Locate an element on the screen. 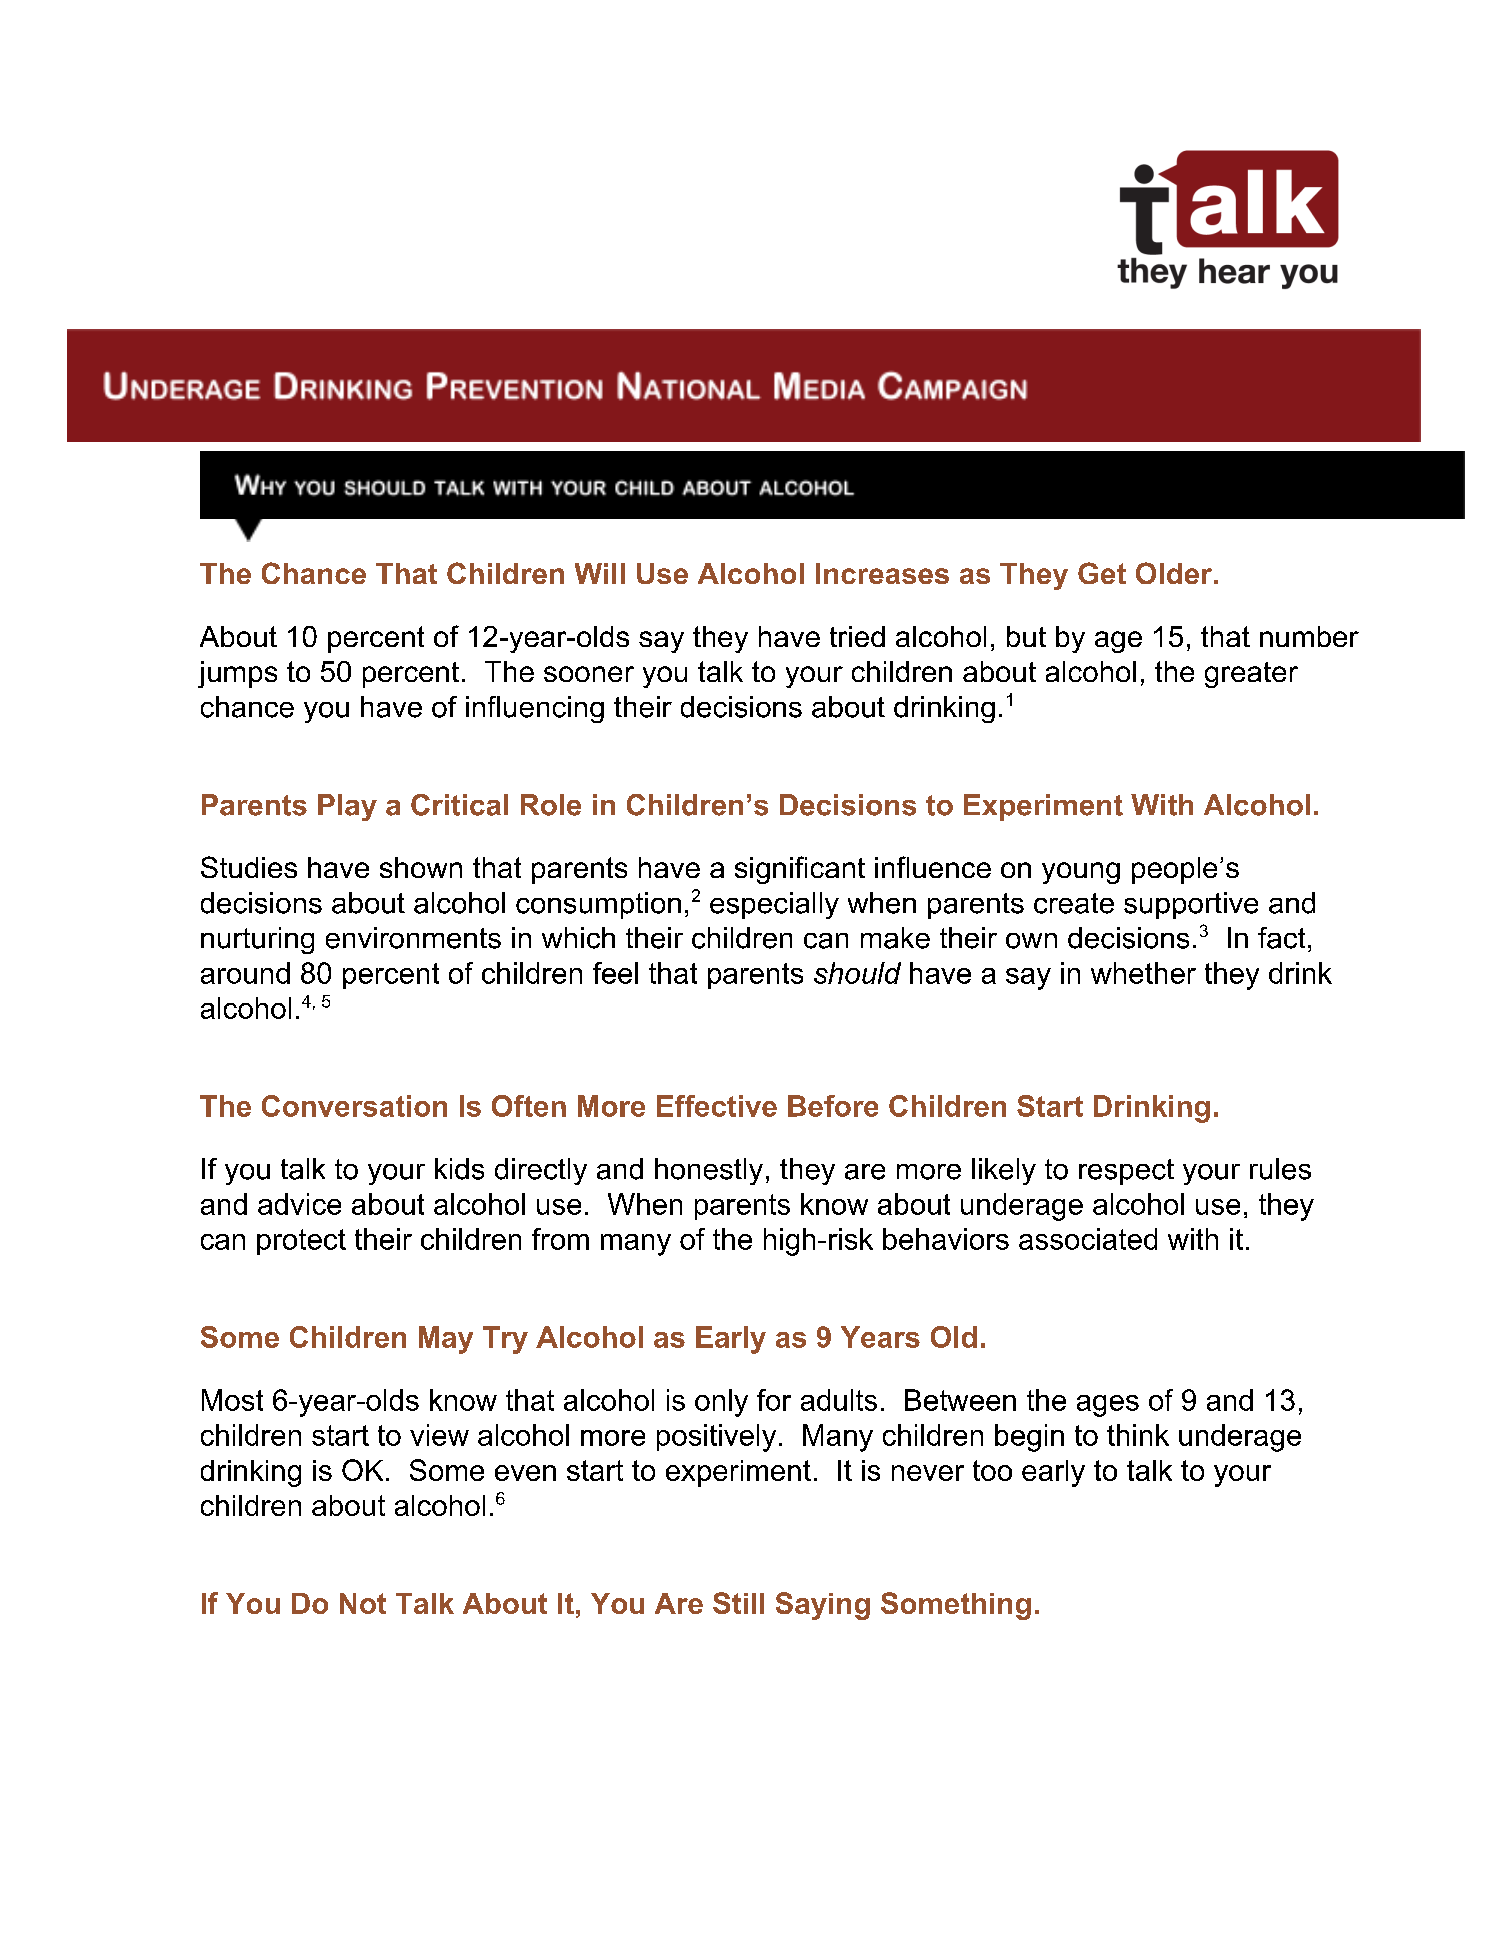  young is located at coordinates (1081, 873).
